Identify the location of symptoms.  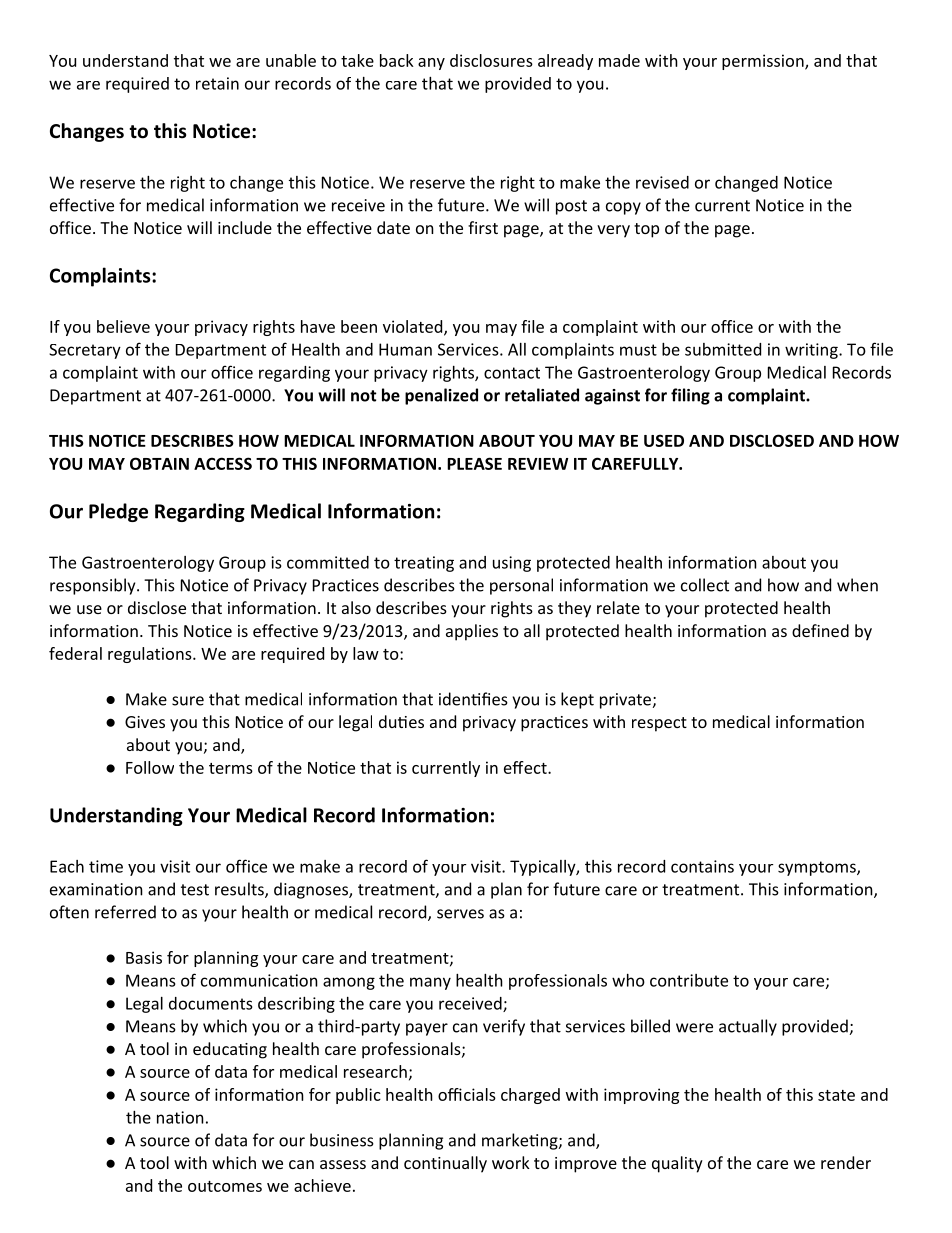
(818, 868).
